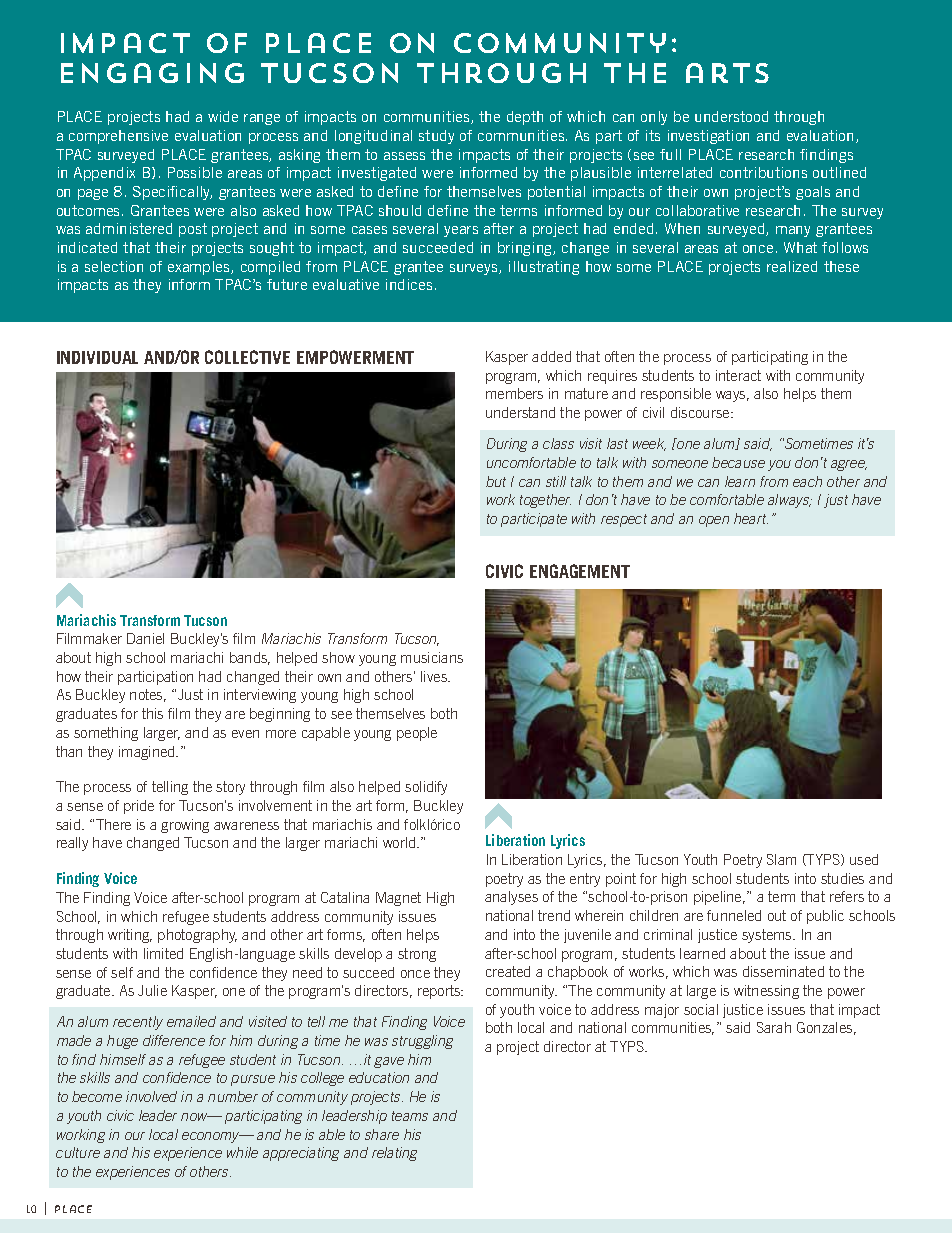 Image resolution: width=952 pixels, height=1233 pixels. Describe the element at coordinates (152, 73) in the screenshot. I see `Engaging` at that location.
